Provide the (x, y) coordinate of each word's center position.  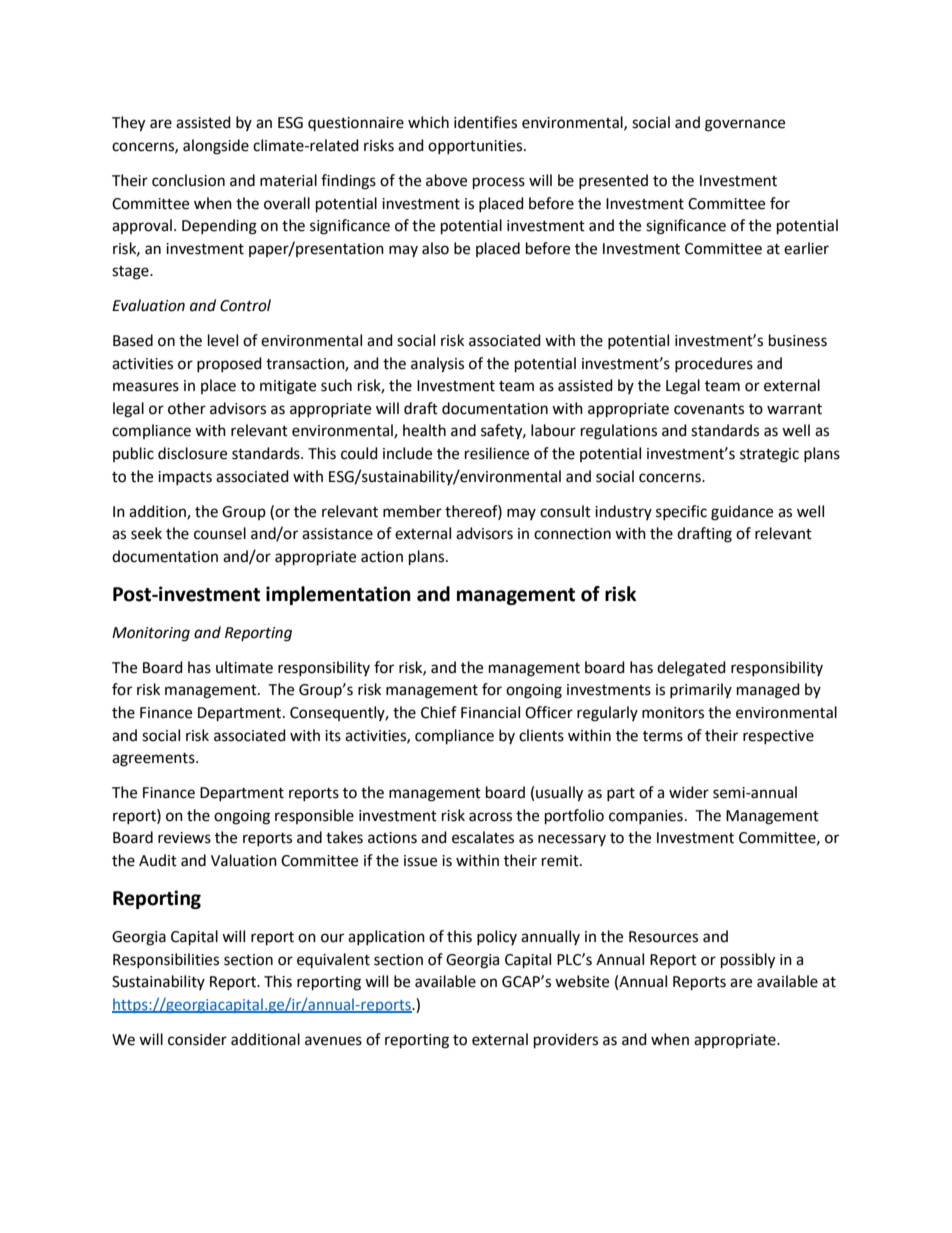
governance (745, 125)
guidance (742, 513)
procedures (714, 364)
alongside (216, 147)
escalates (483, 837)
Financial (490, 712)
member (412, 511)
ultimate (244, 667)
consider (197, 1039)
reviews (184, 838)
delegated (691, 669)
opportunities (476, 147)
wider (689, 792)
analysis (437, 365)
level (223, 340)
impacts (185, 478)
